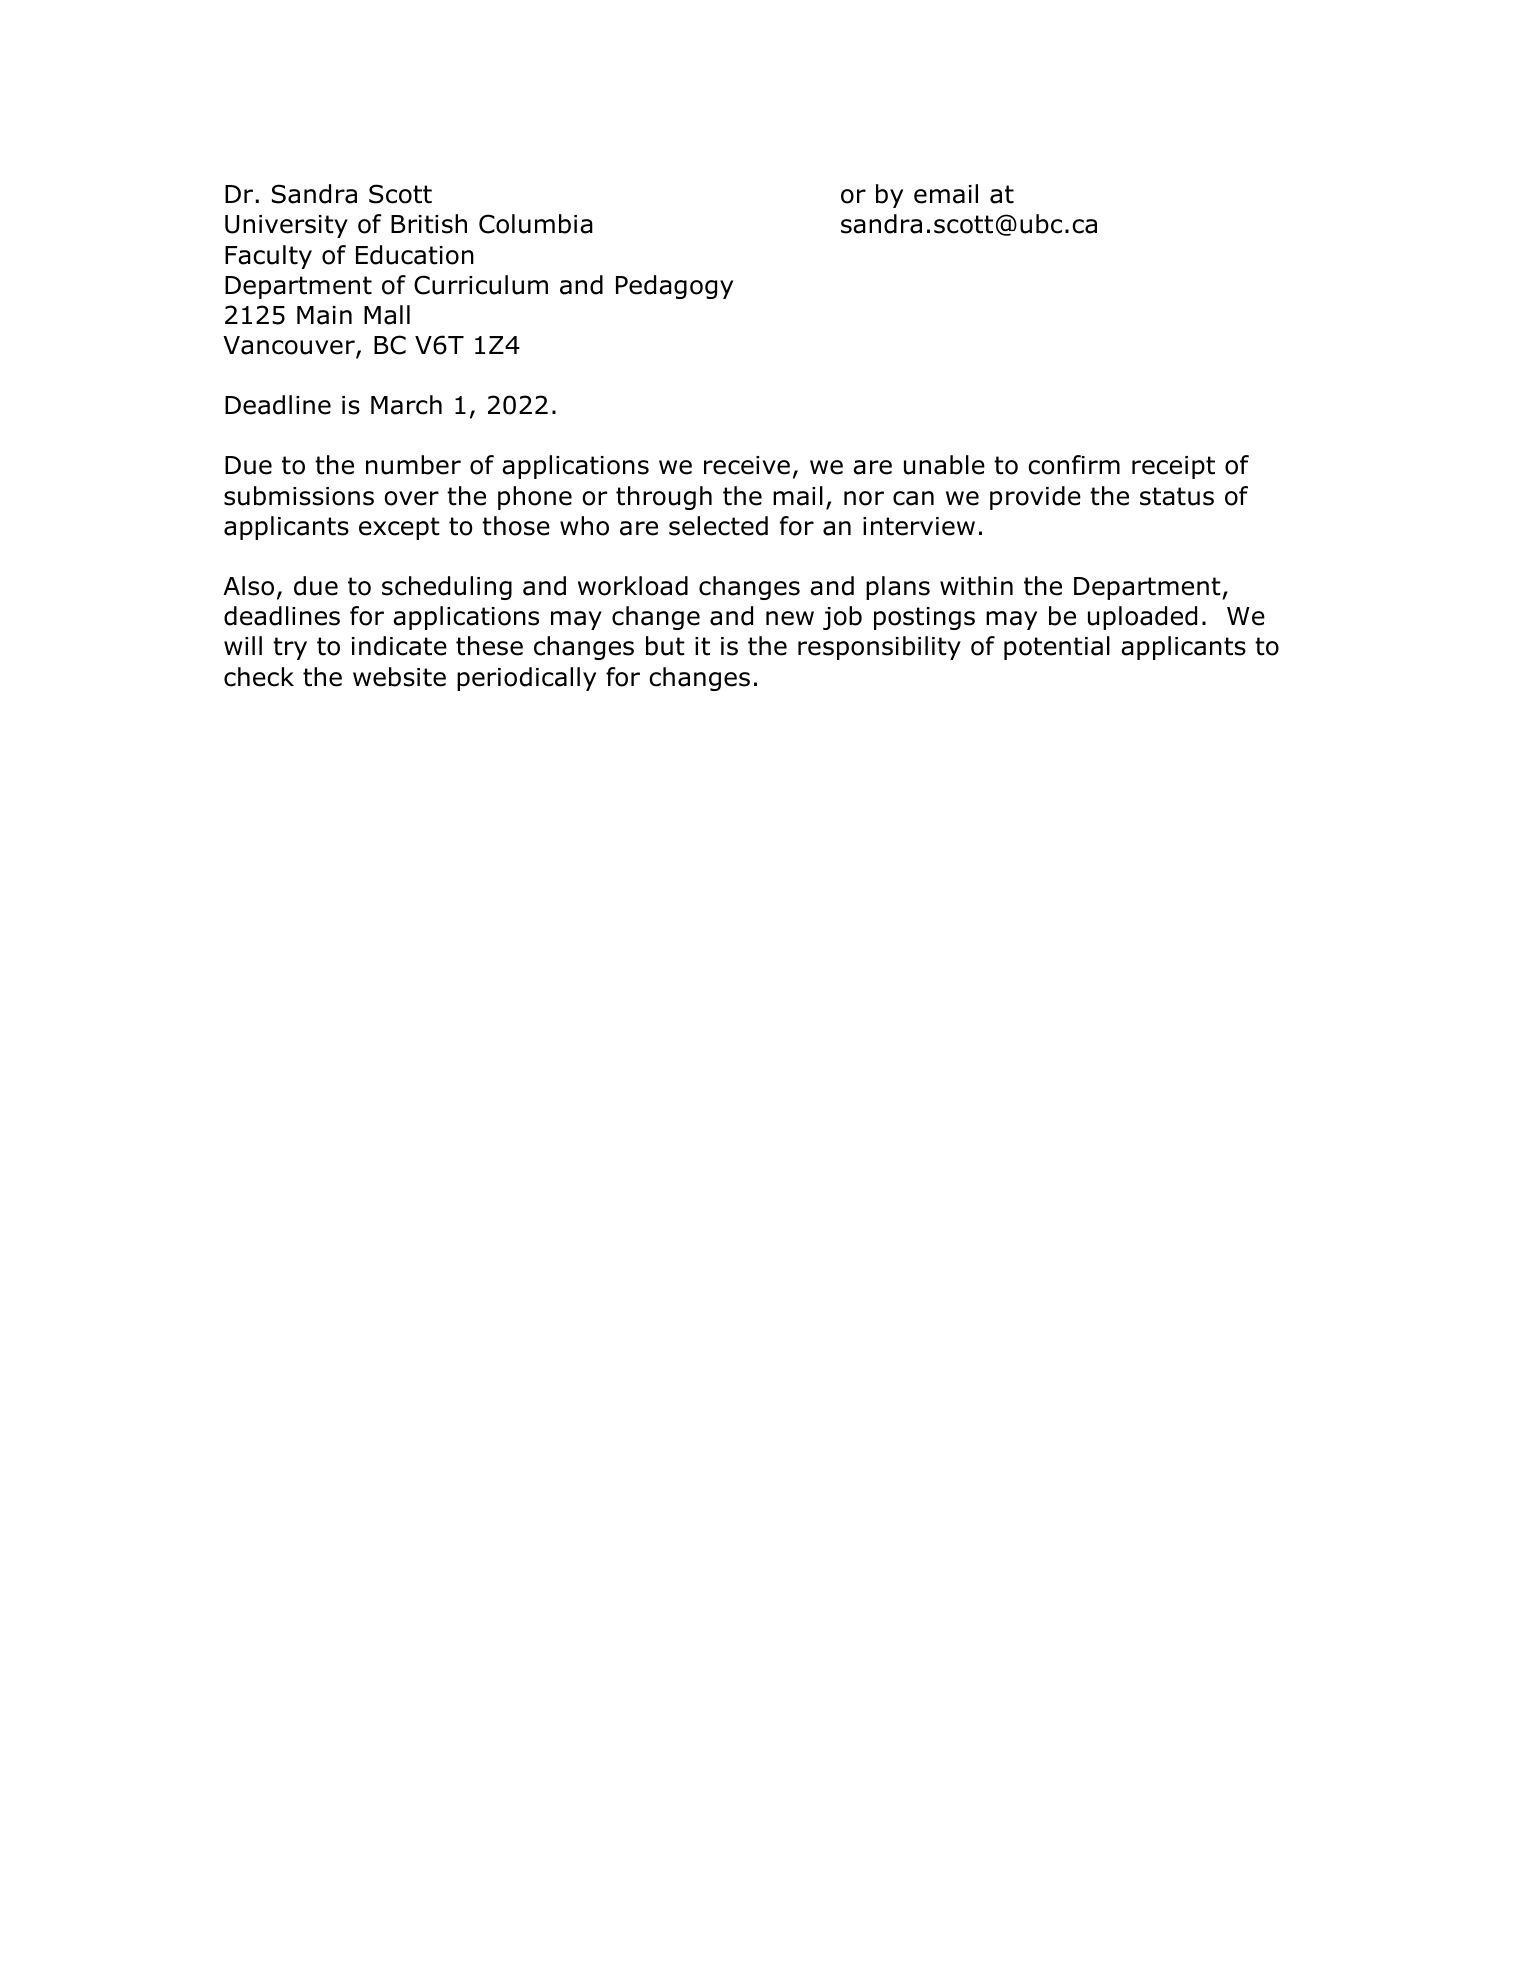  I want to click on website, so click(399, 677).
